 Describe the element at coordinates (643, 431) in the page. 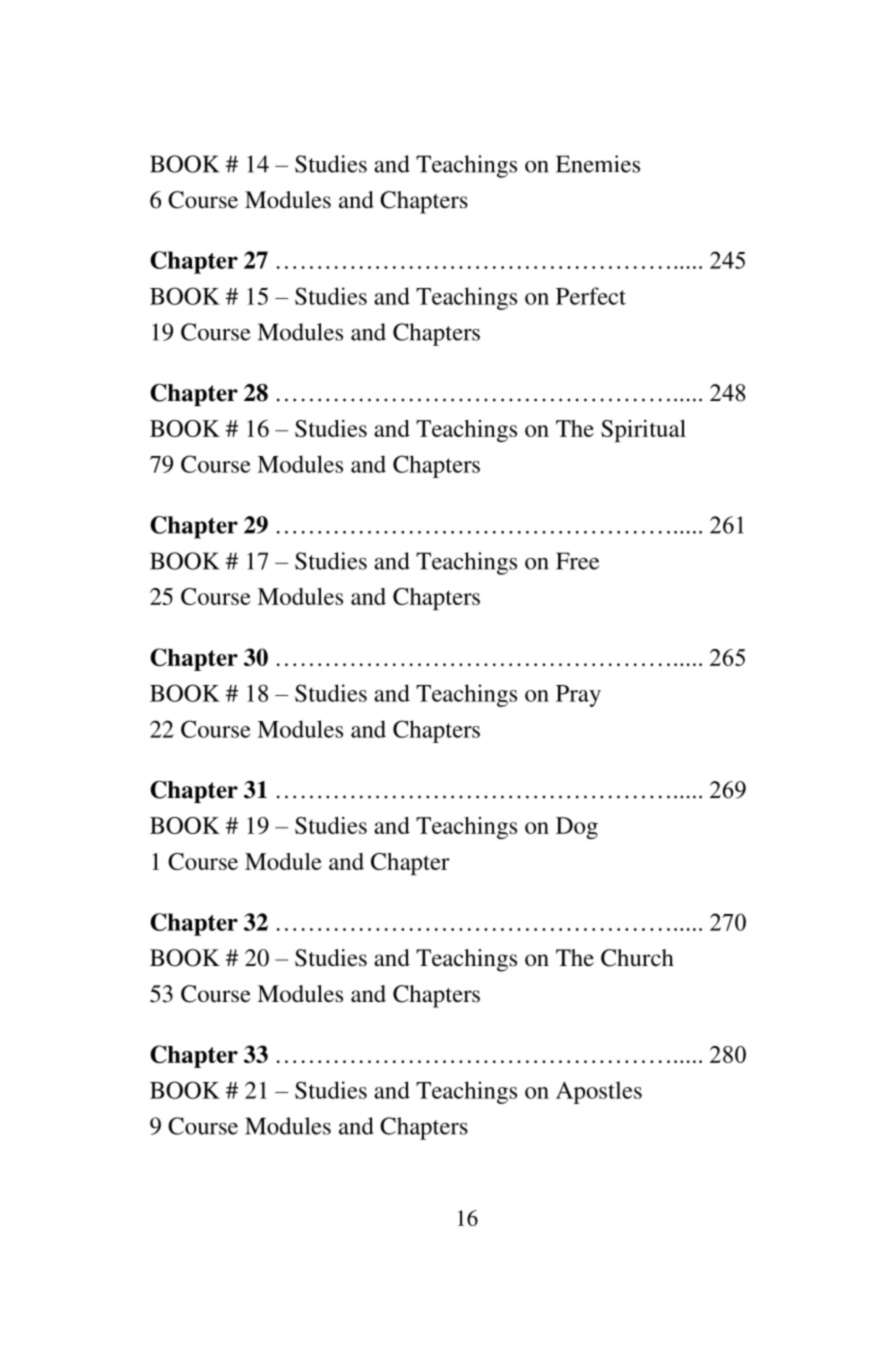

I see `Spiritual` at that location.
